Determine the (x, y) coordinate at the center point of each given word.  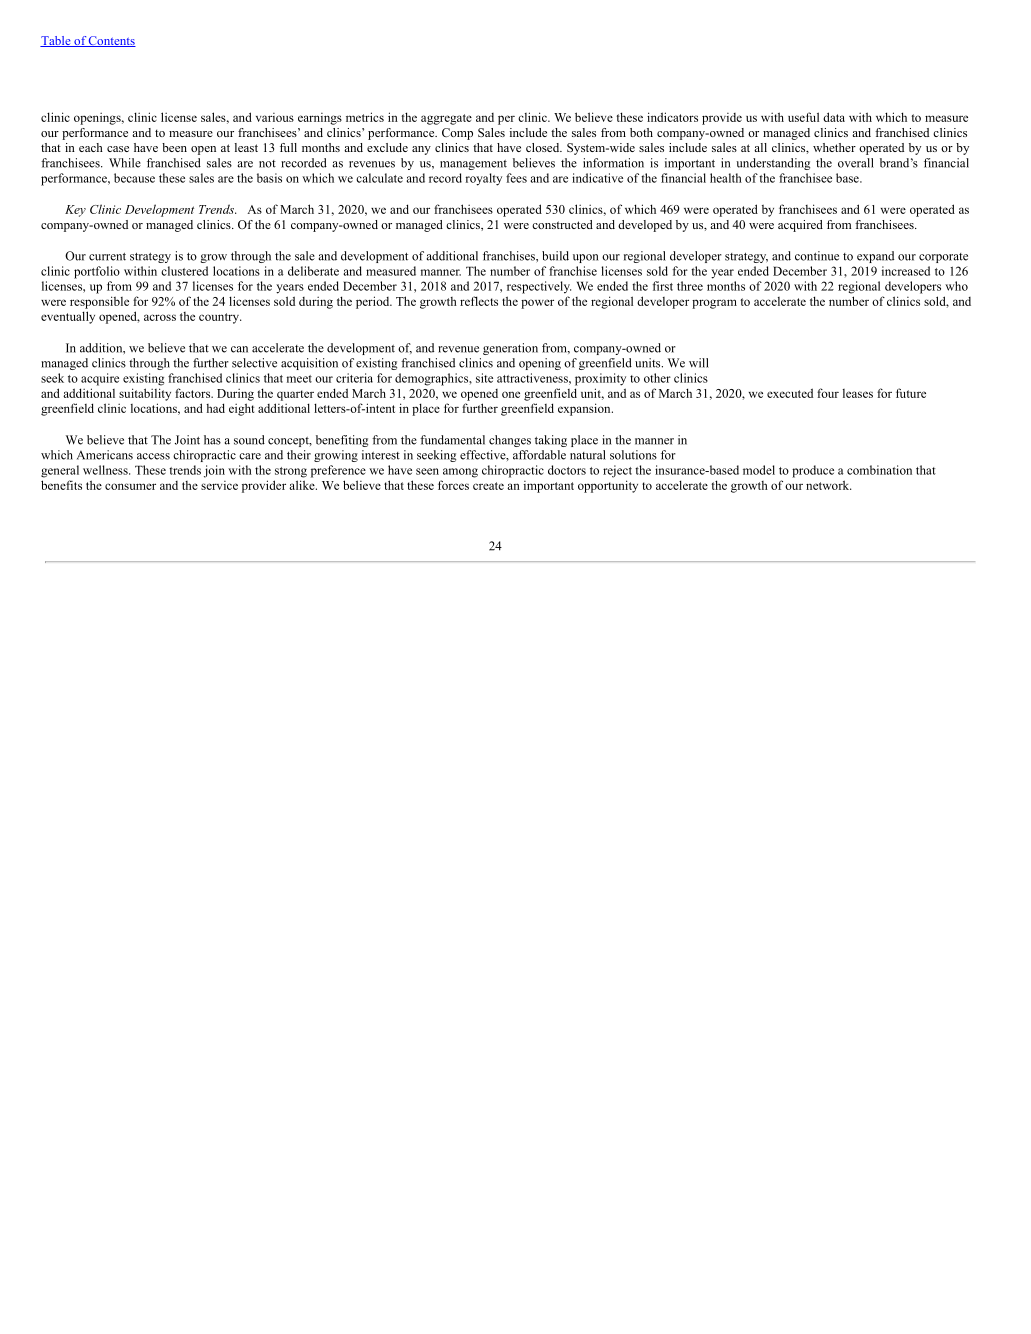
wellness (106, 470)
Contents (111, 41)
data (834, 117)
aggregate (446, 119)
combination (879, 470)
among (460, 473)
